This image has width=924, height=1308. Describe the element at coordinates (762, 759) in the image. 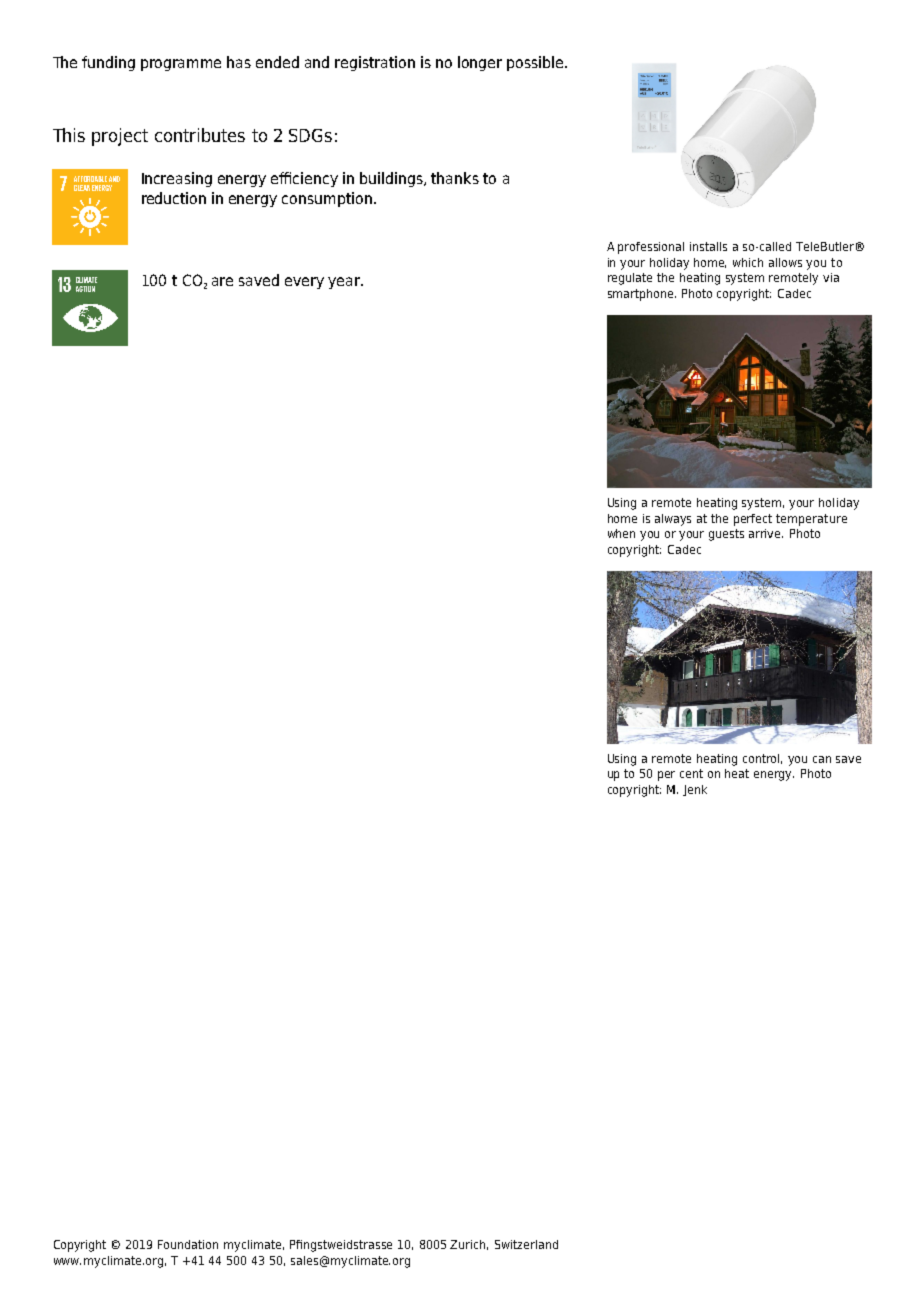

I see `control` at that location.
